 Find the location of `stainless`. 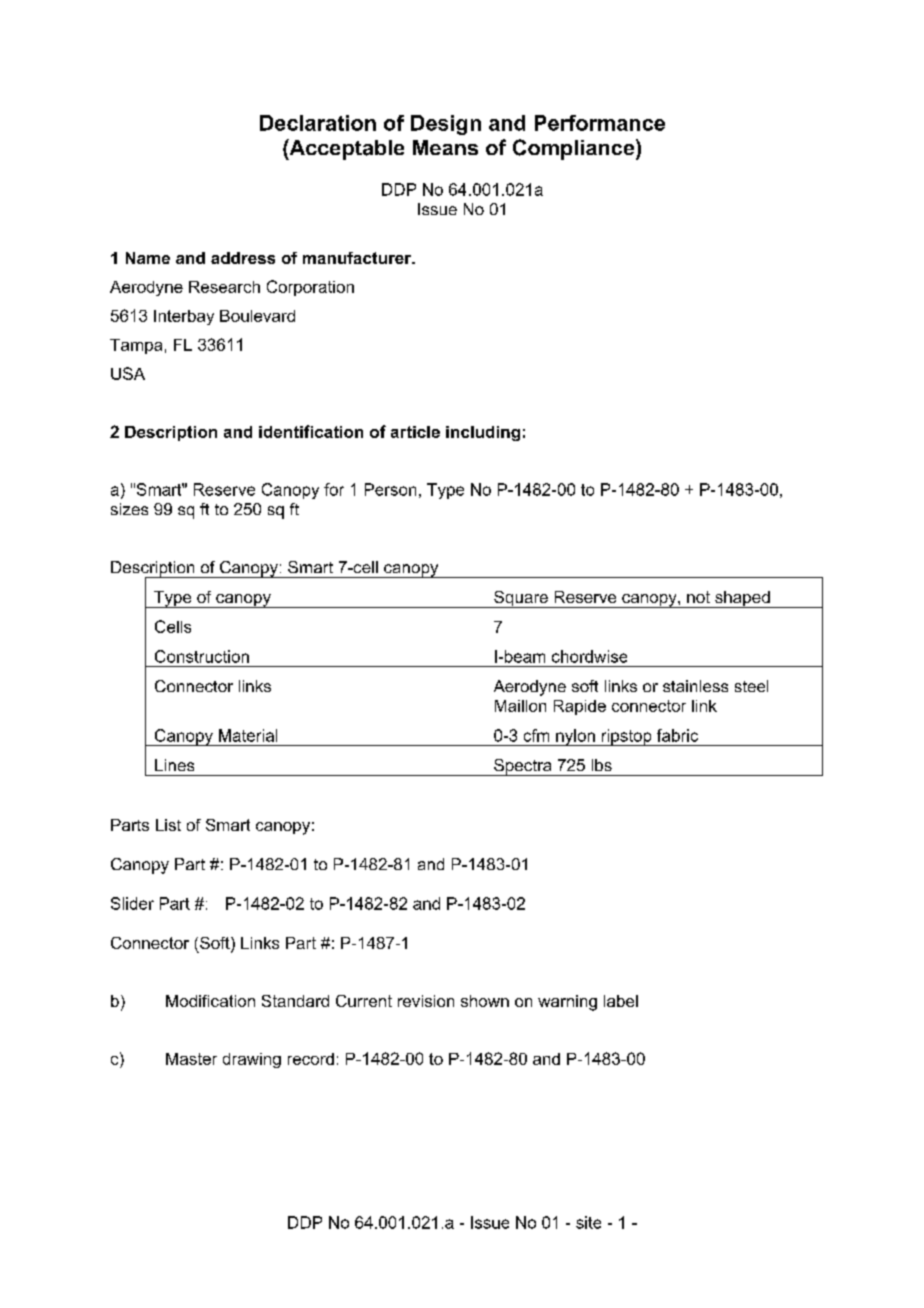

stainless is located at coordinates (695, 686).
